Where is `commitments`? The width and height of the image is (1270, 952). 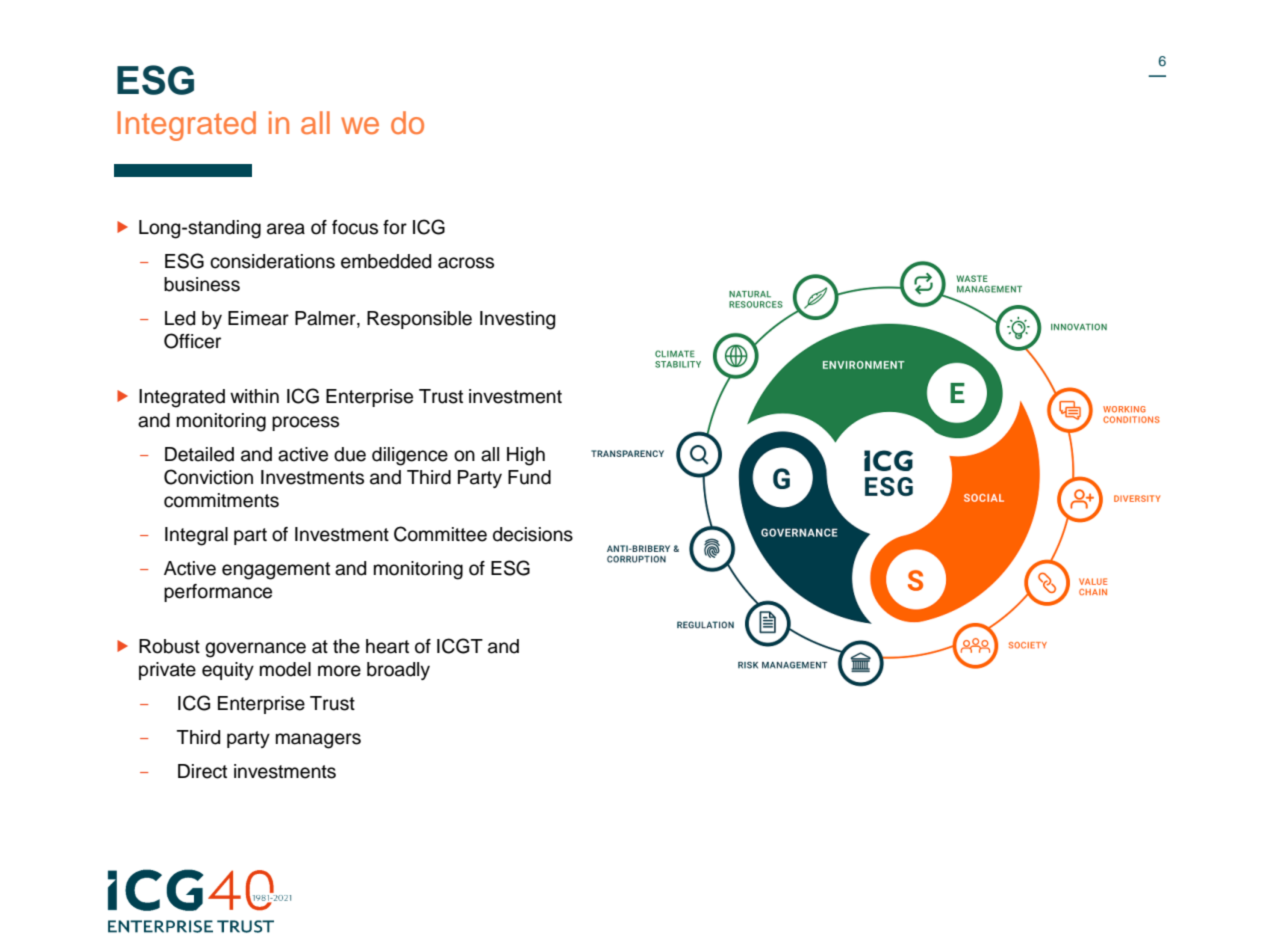 commitments is located at coordinates (221, 500).
